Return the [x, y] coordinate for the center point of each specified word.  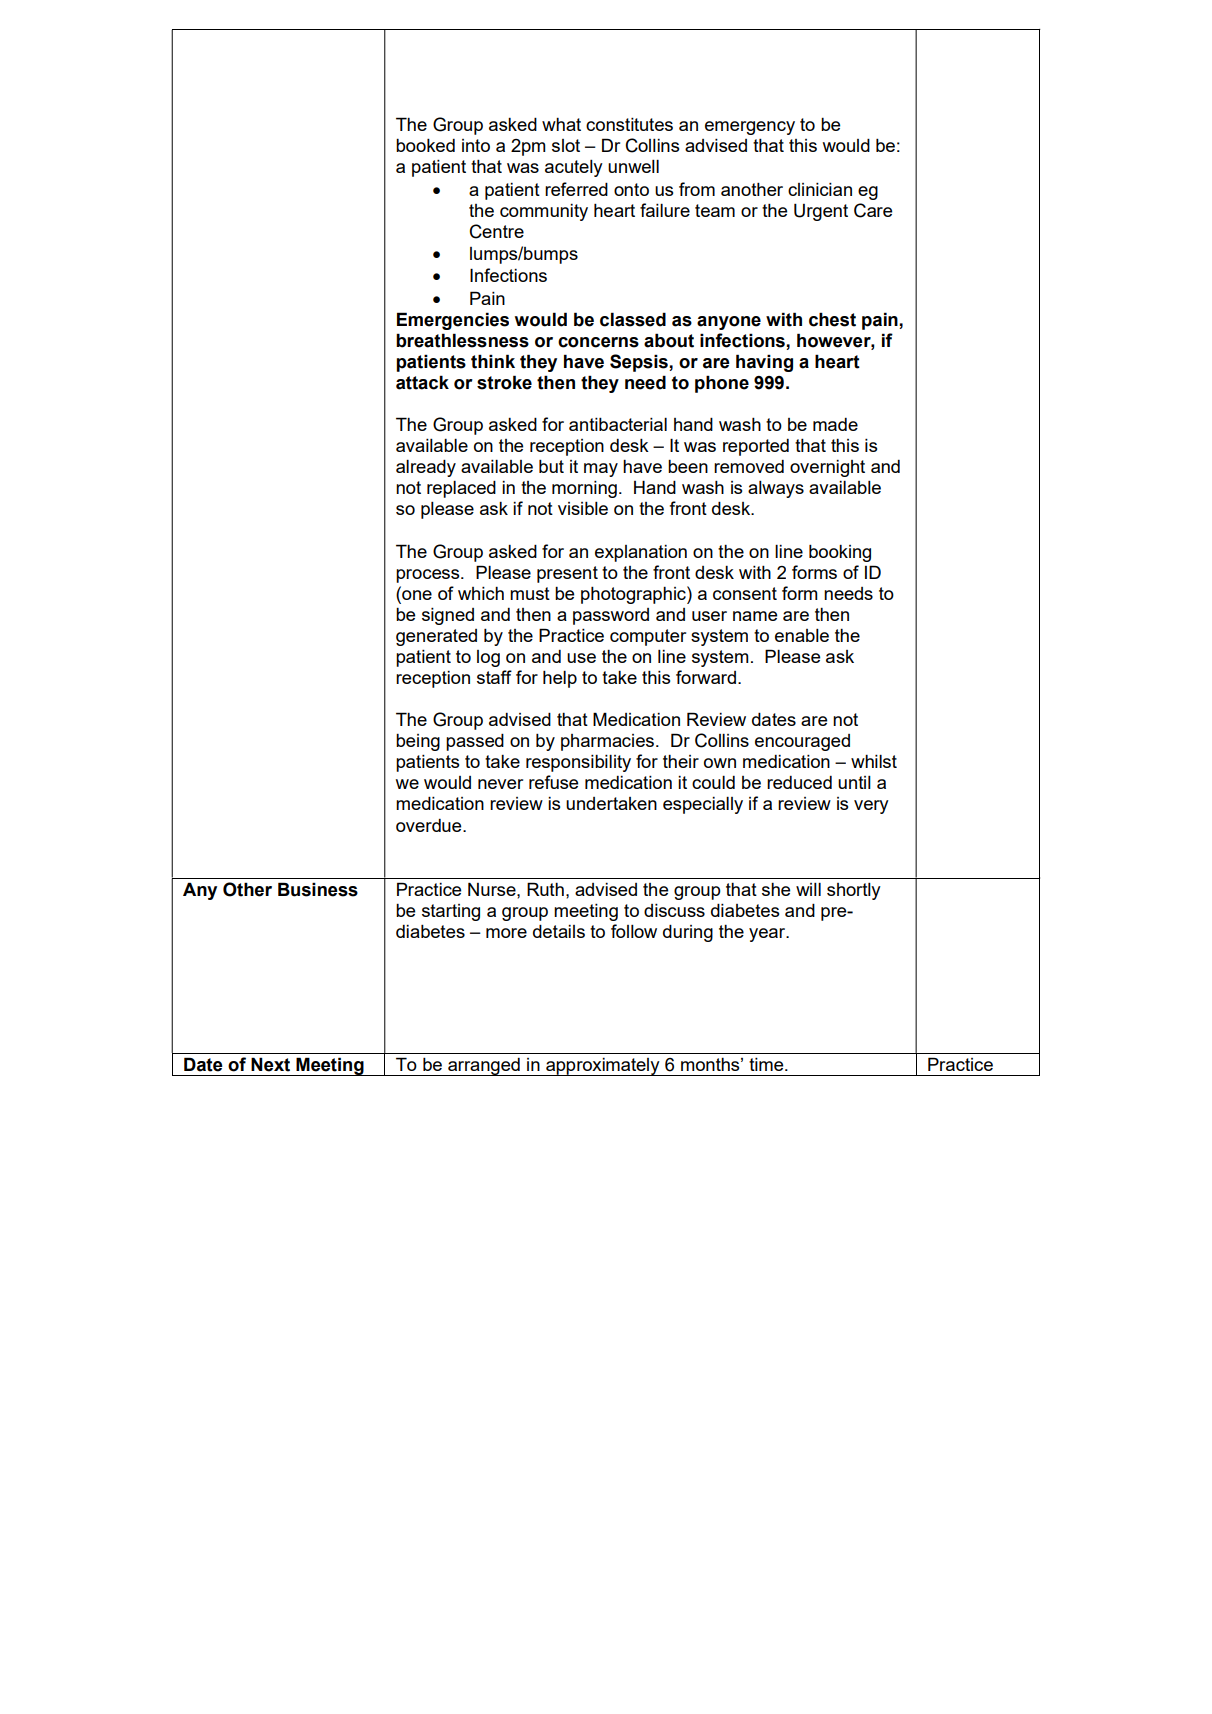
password [611, 616]
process [429, 576]
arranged [484, 1067]
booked [425, 145]
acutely [574, 168]
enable [802, 635]
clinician [820, 189]
